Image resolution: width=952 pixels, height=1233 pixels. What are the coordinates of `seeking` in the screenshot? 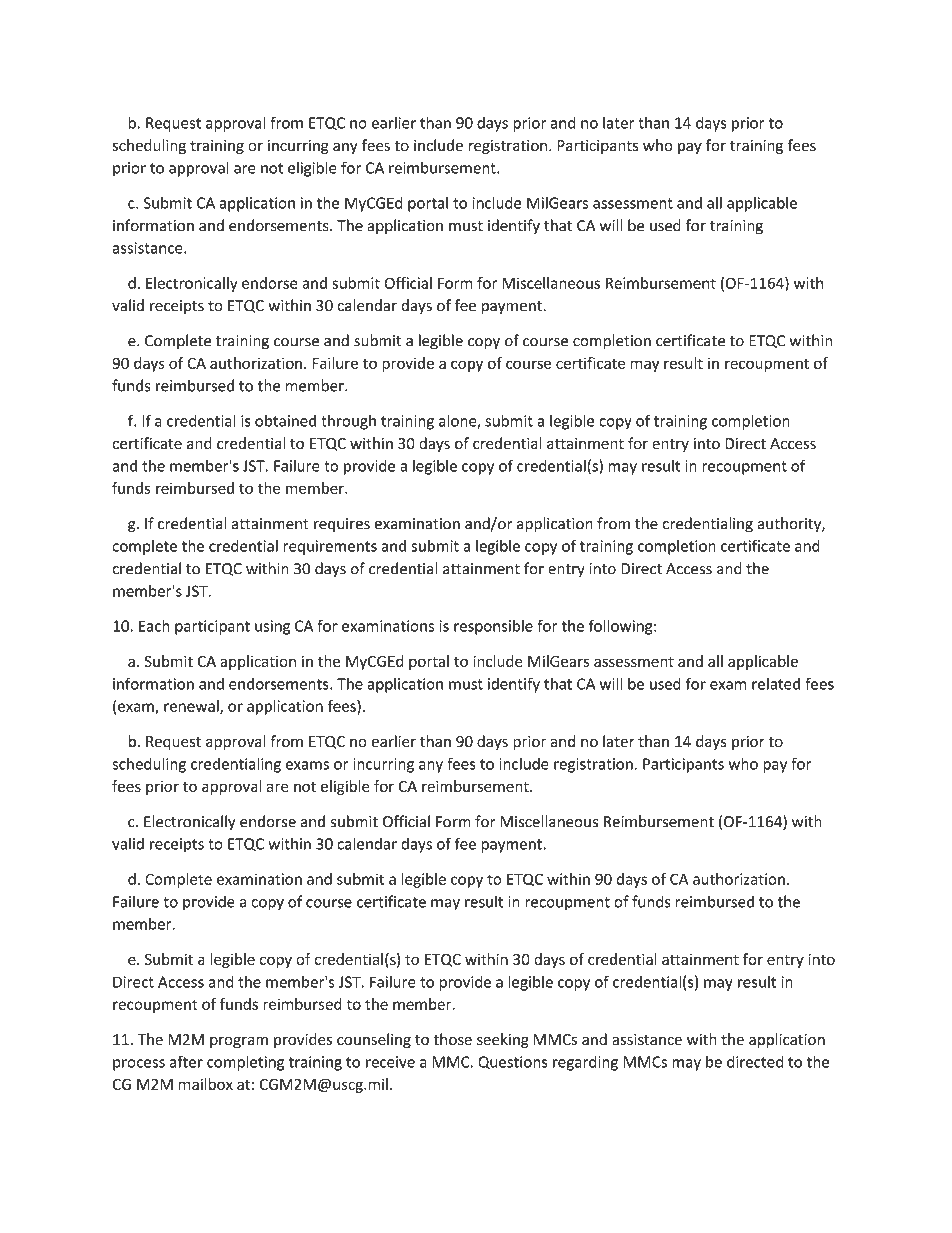 It's located at (503, 1040).
